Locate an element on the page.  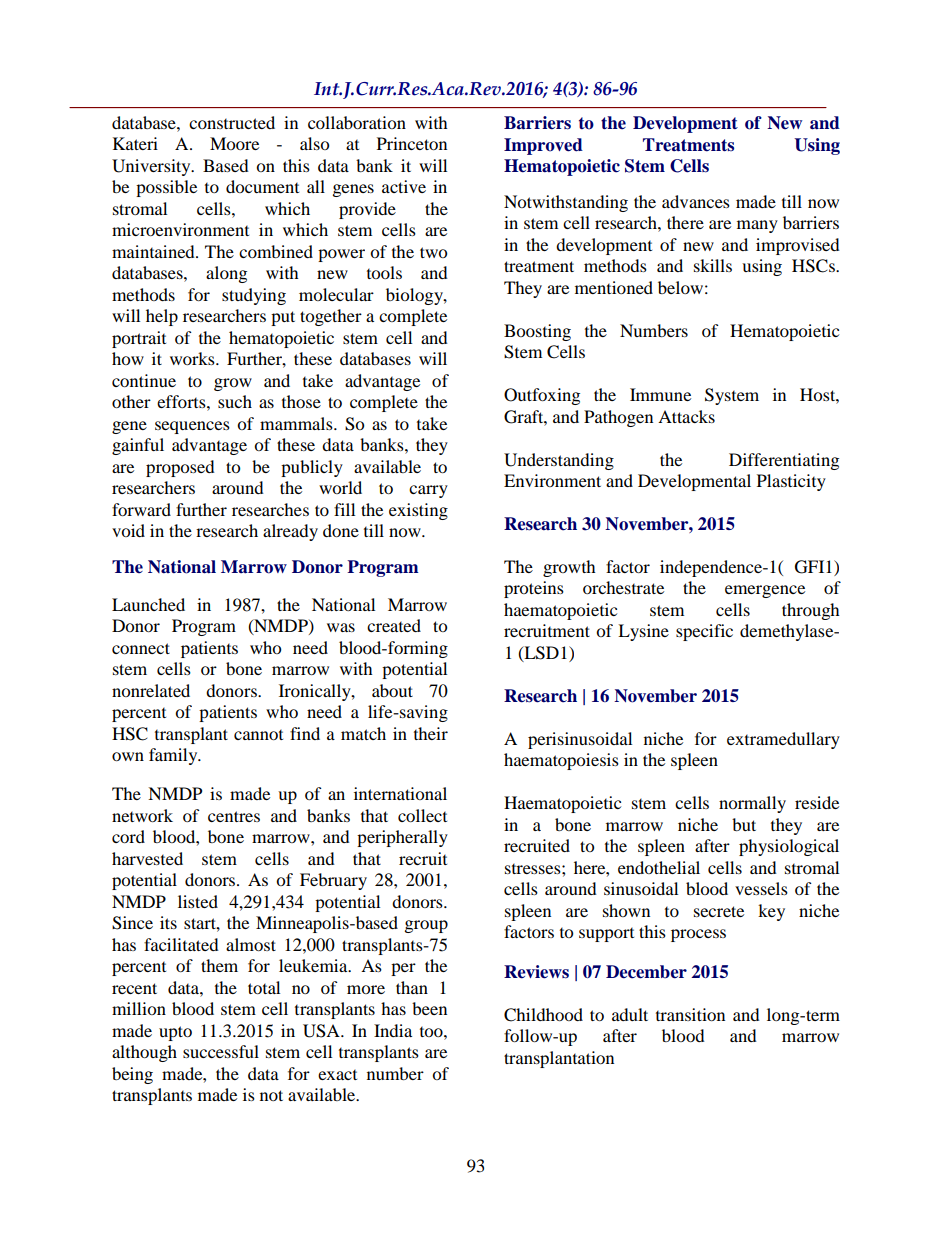
their is located at coordinates (431, 733).
